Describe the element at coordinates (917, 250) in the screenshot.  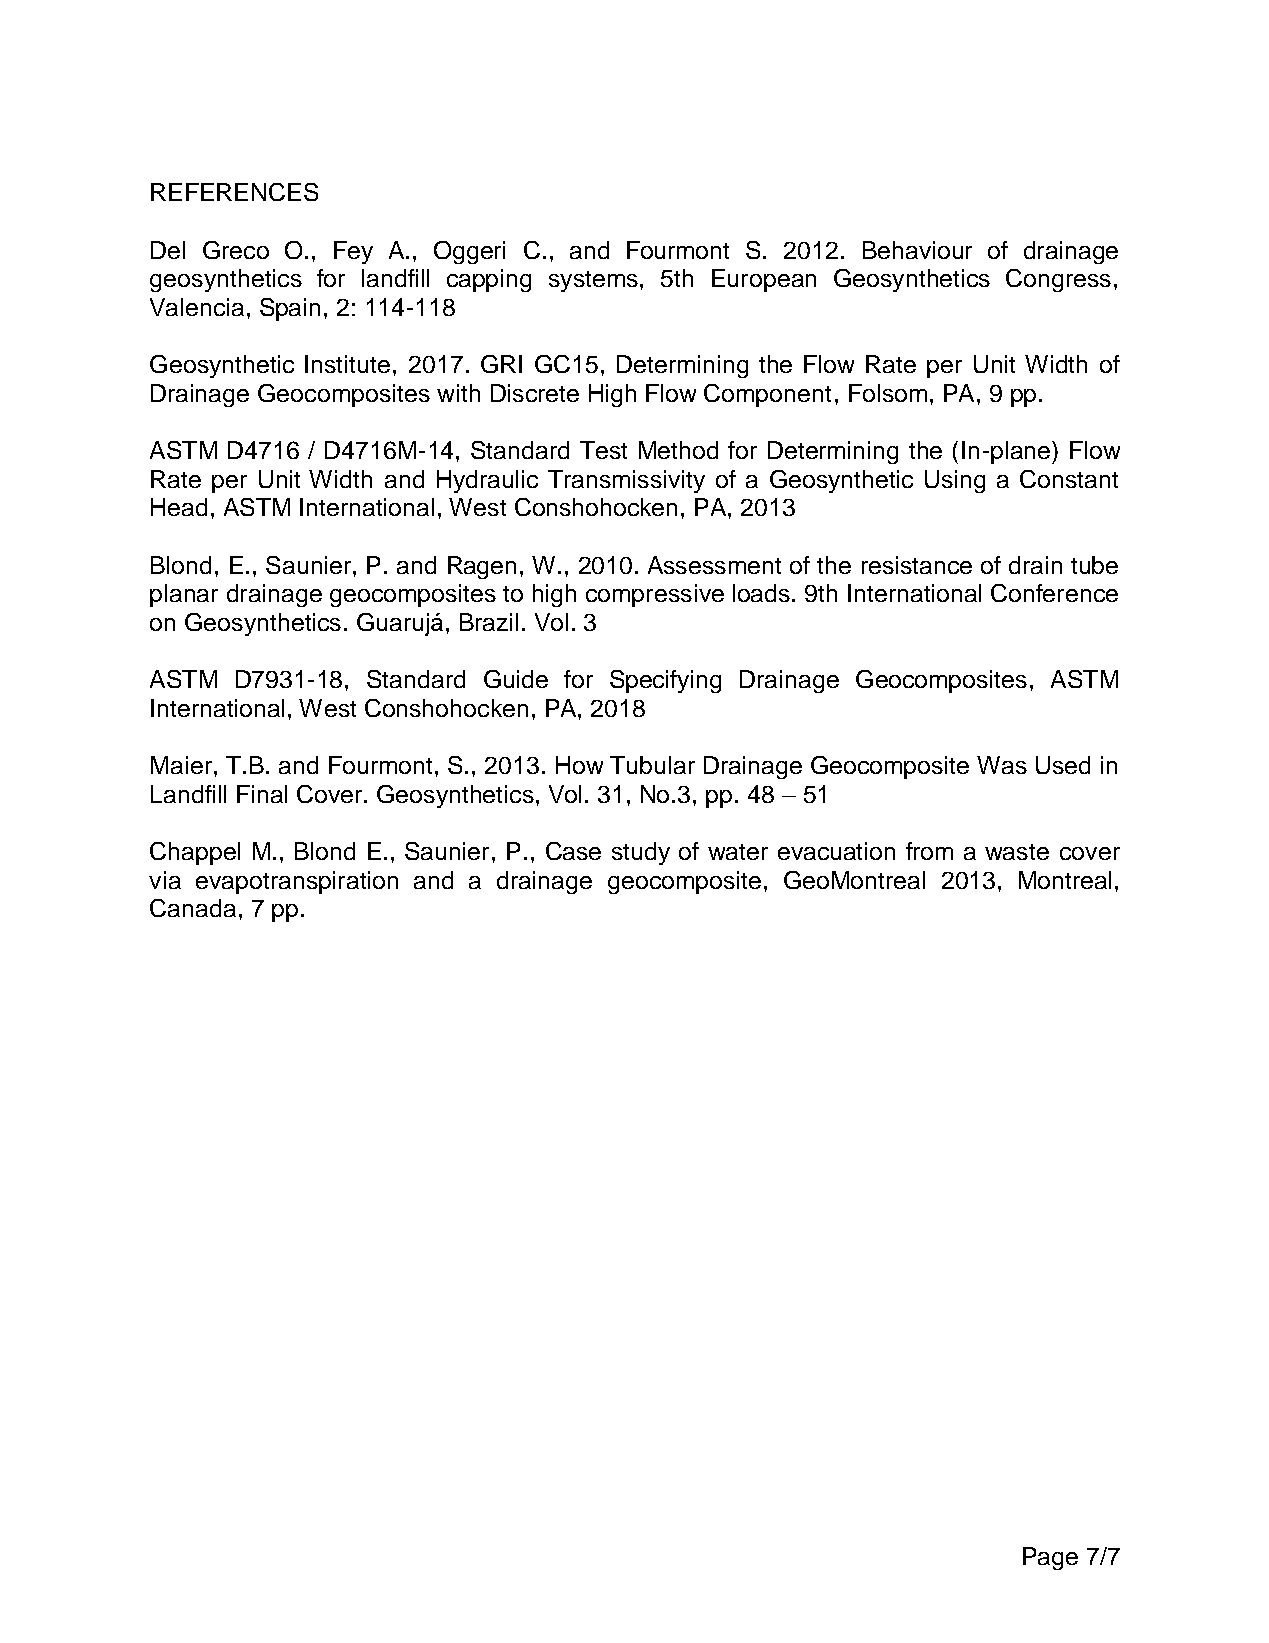
I see `Behaviour` at that location.
